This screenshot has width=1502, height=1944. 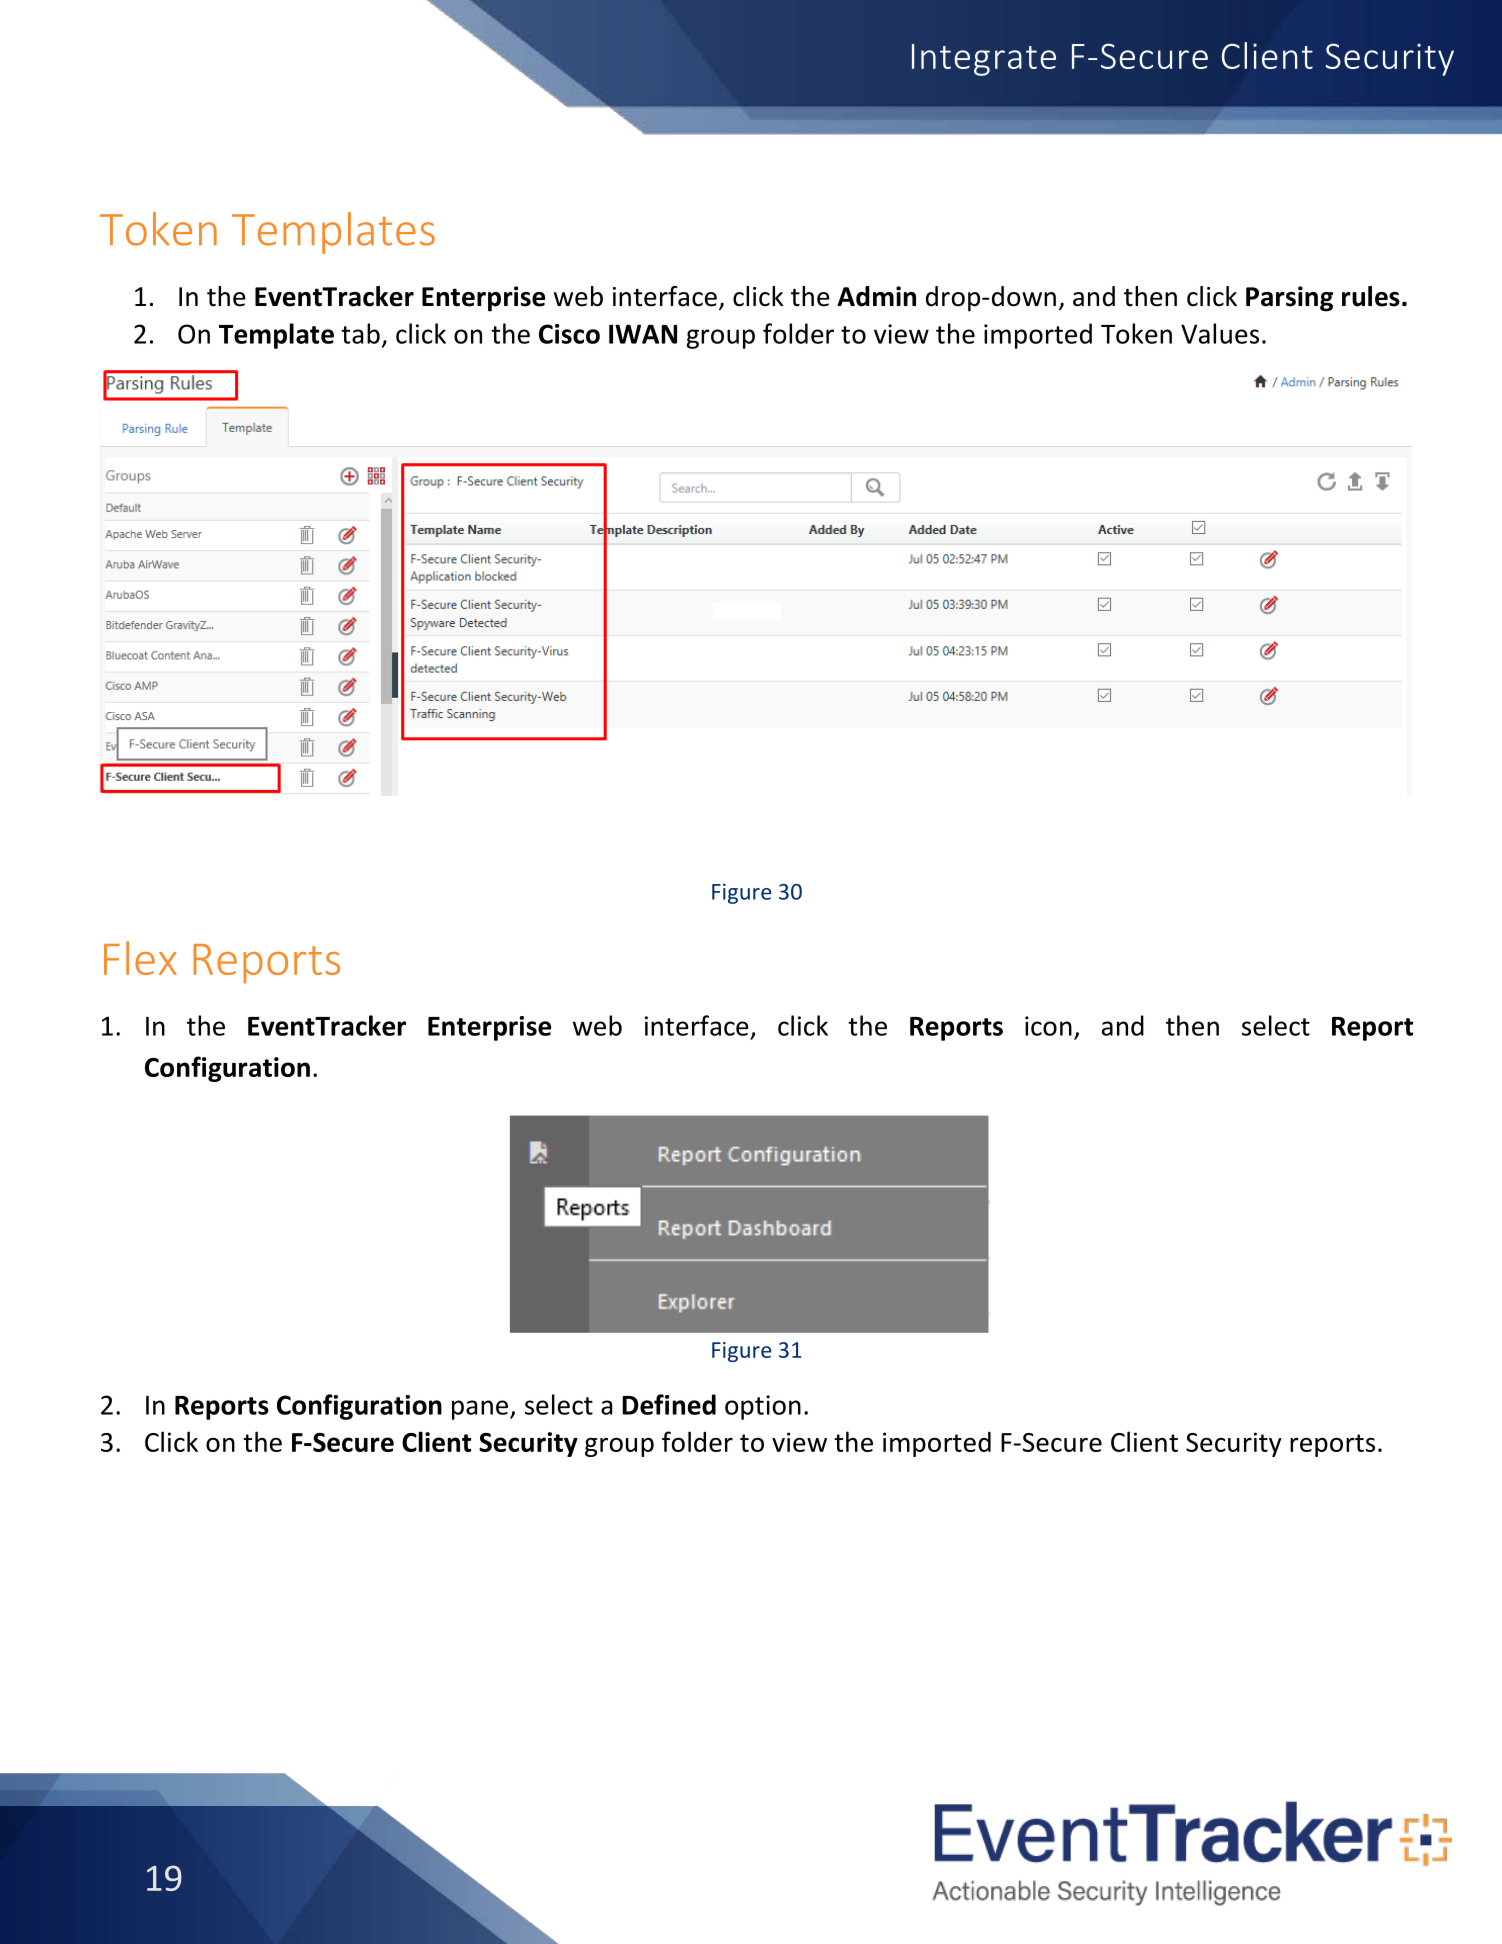 I want to click on Defined, so click(x=669, y=1404).
